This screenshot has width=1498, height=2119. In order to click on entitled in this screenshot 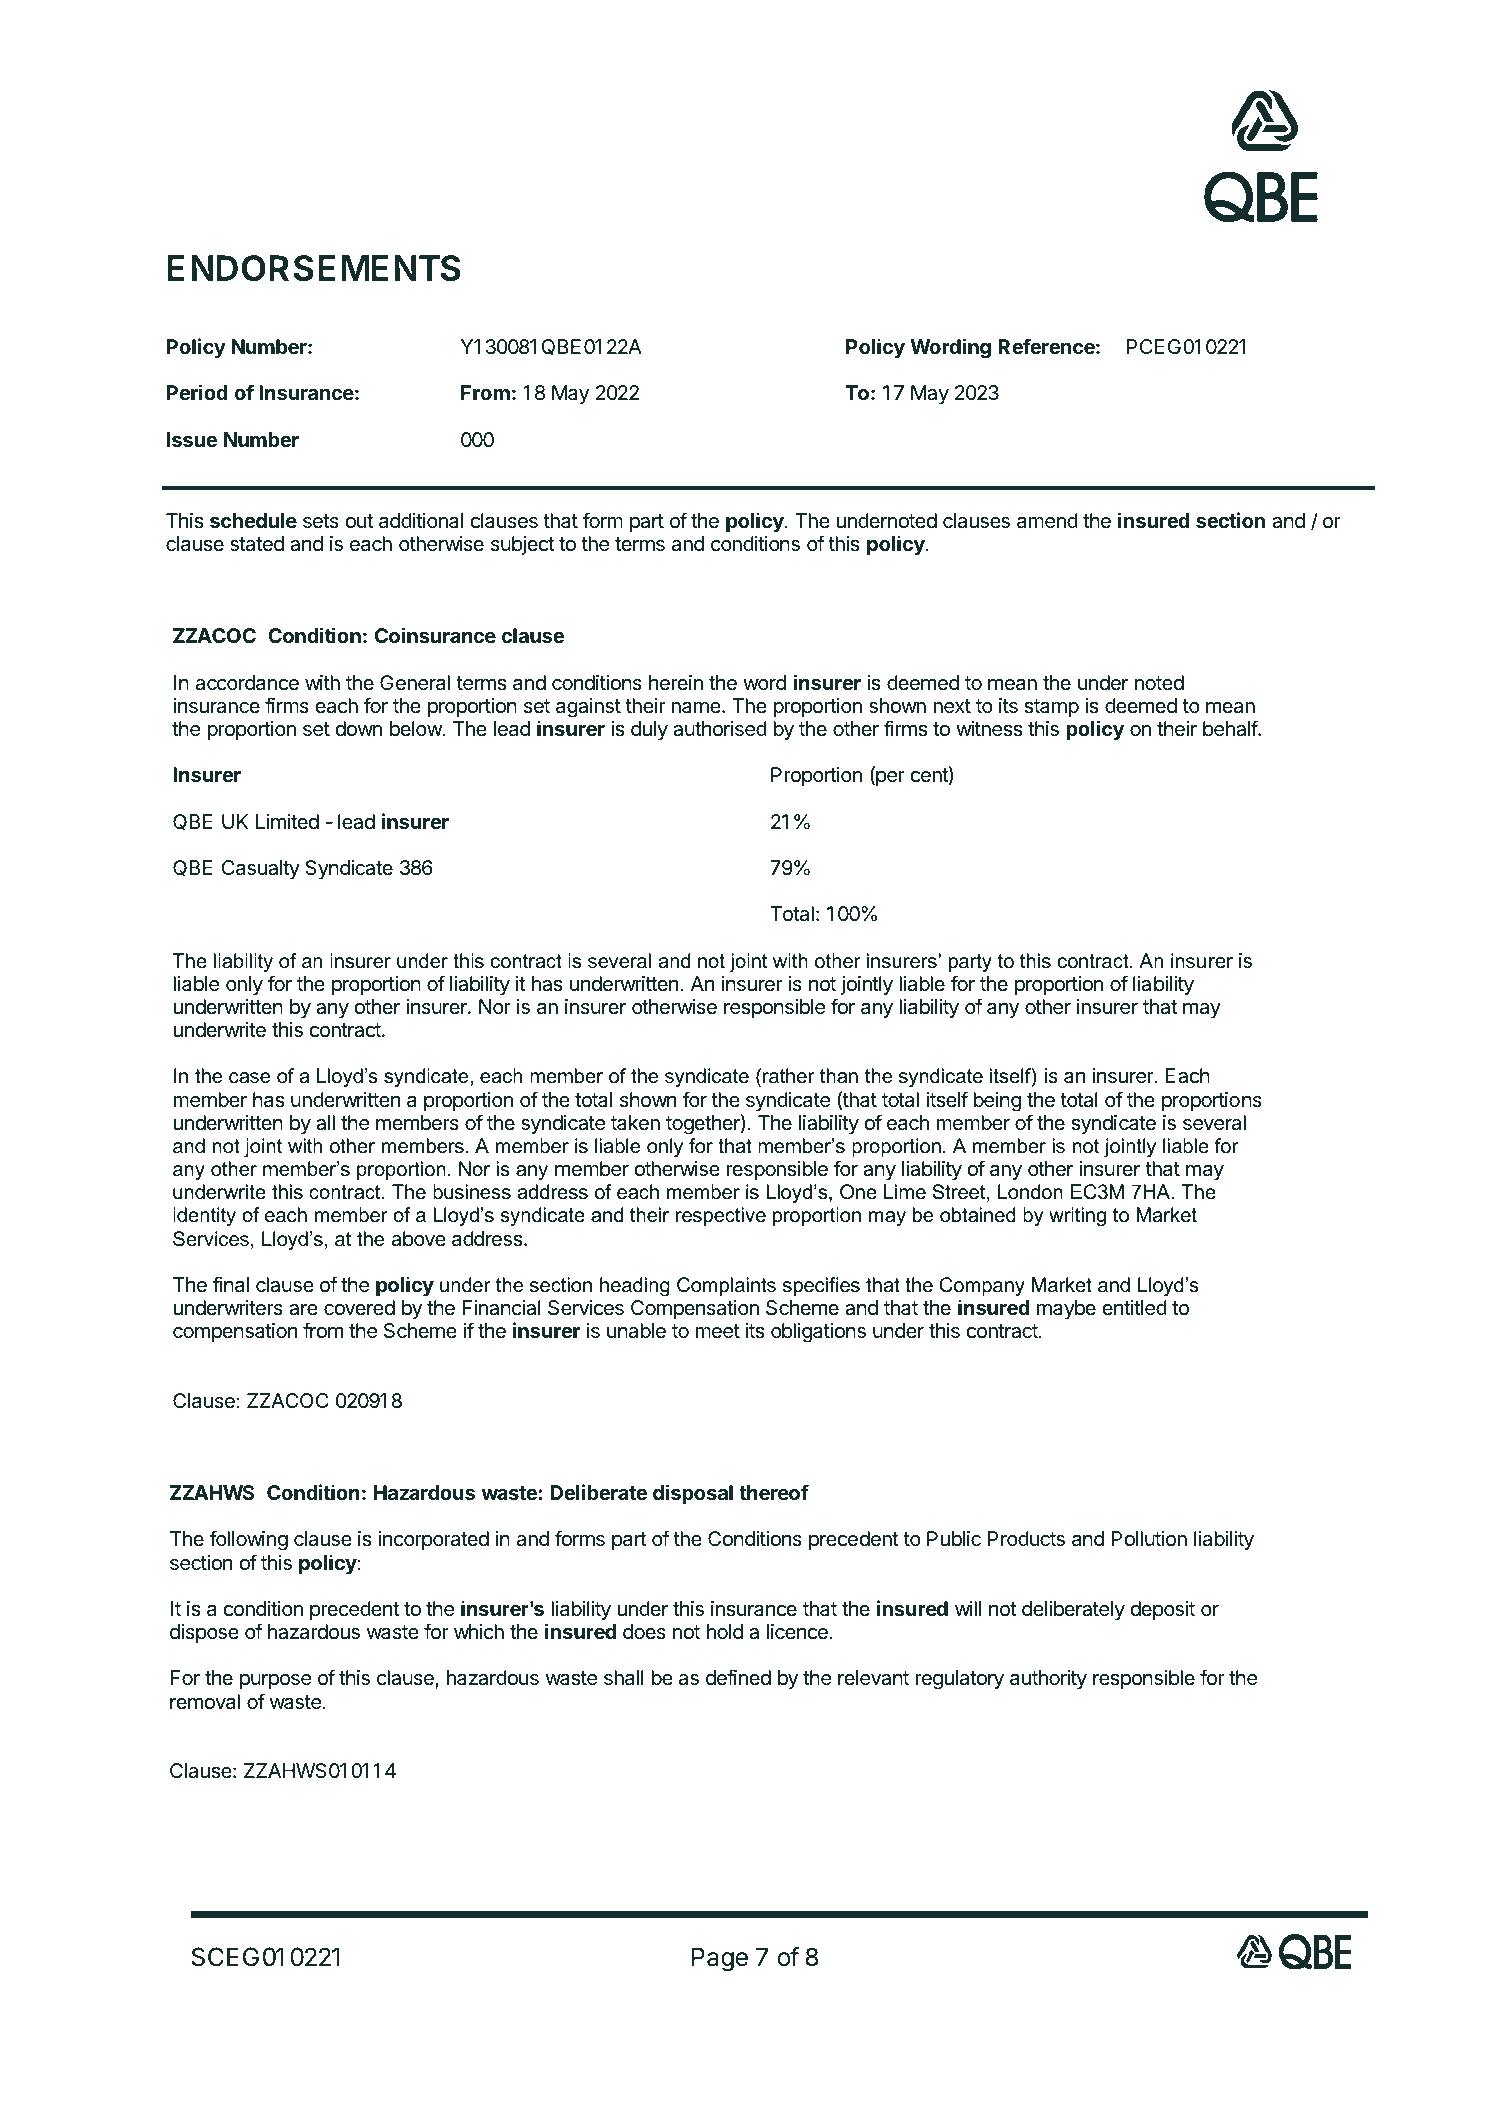, I will do `click(1135, 1308)`.
